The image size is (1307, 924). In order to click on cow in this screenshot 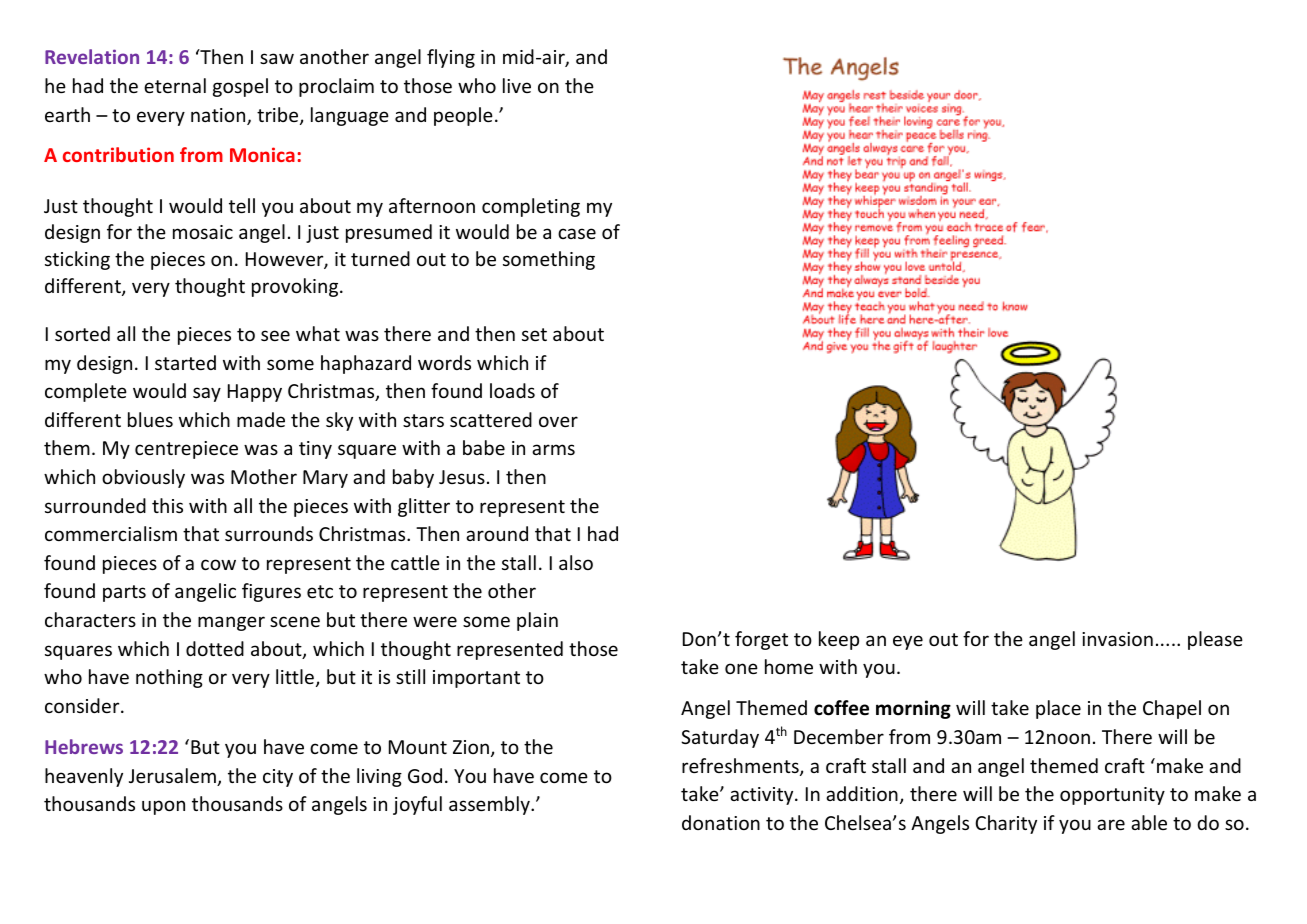, I will do `click(218, 564)`.
